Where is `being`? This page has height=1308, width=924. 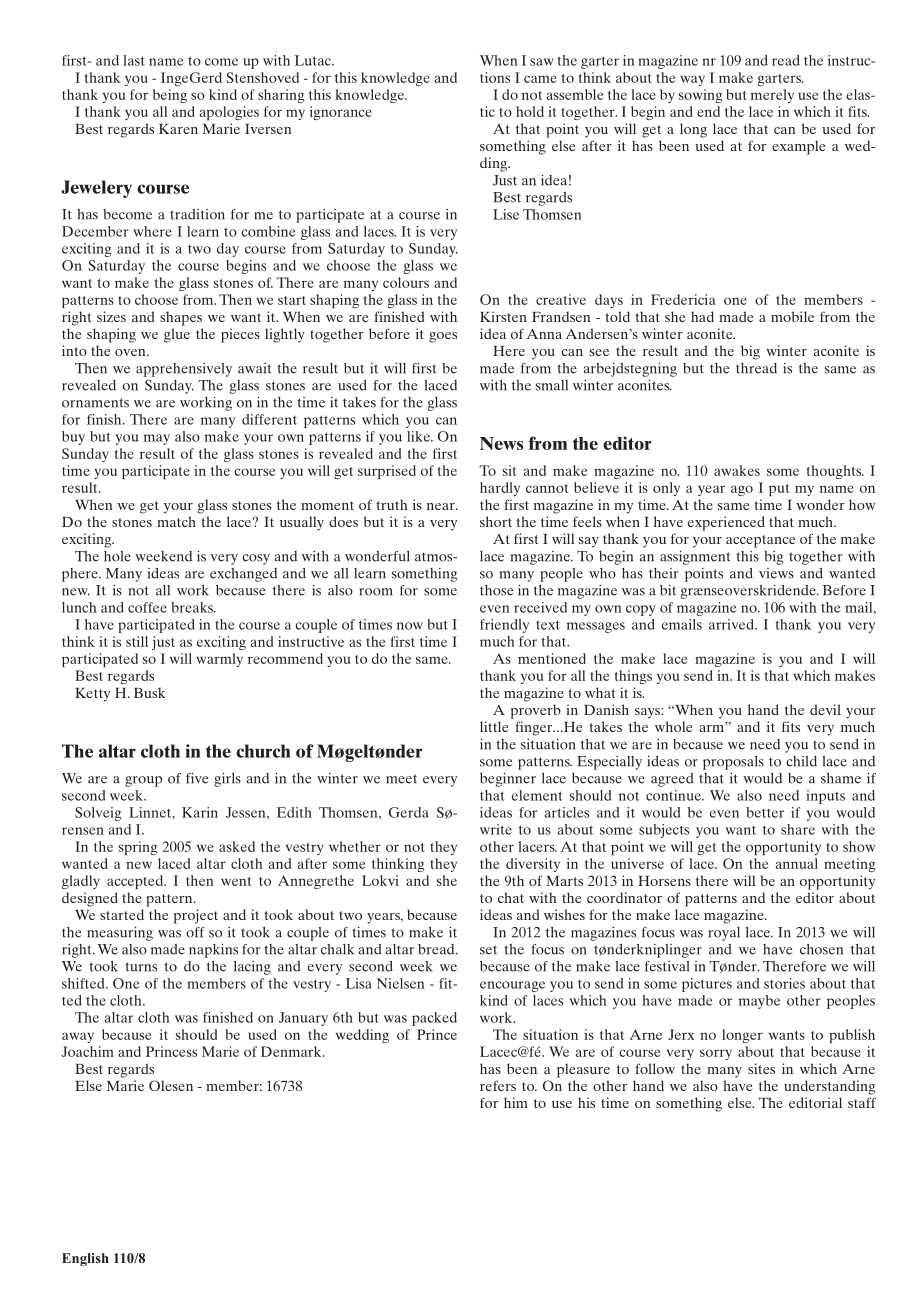
being is located at coordinates (170, 96).
